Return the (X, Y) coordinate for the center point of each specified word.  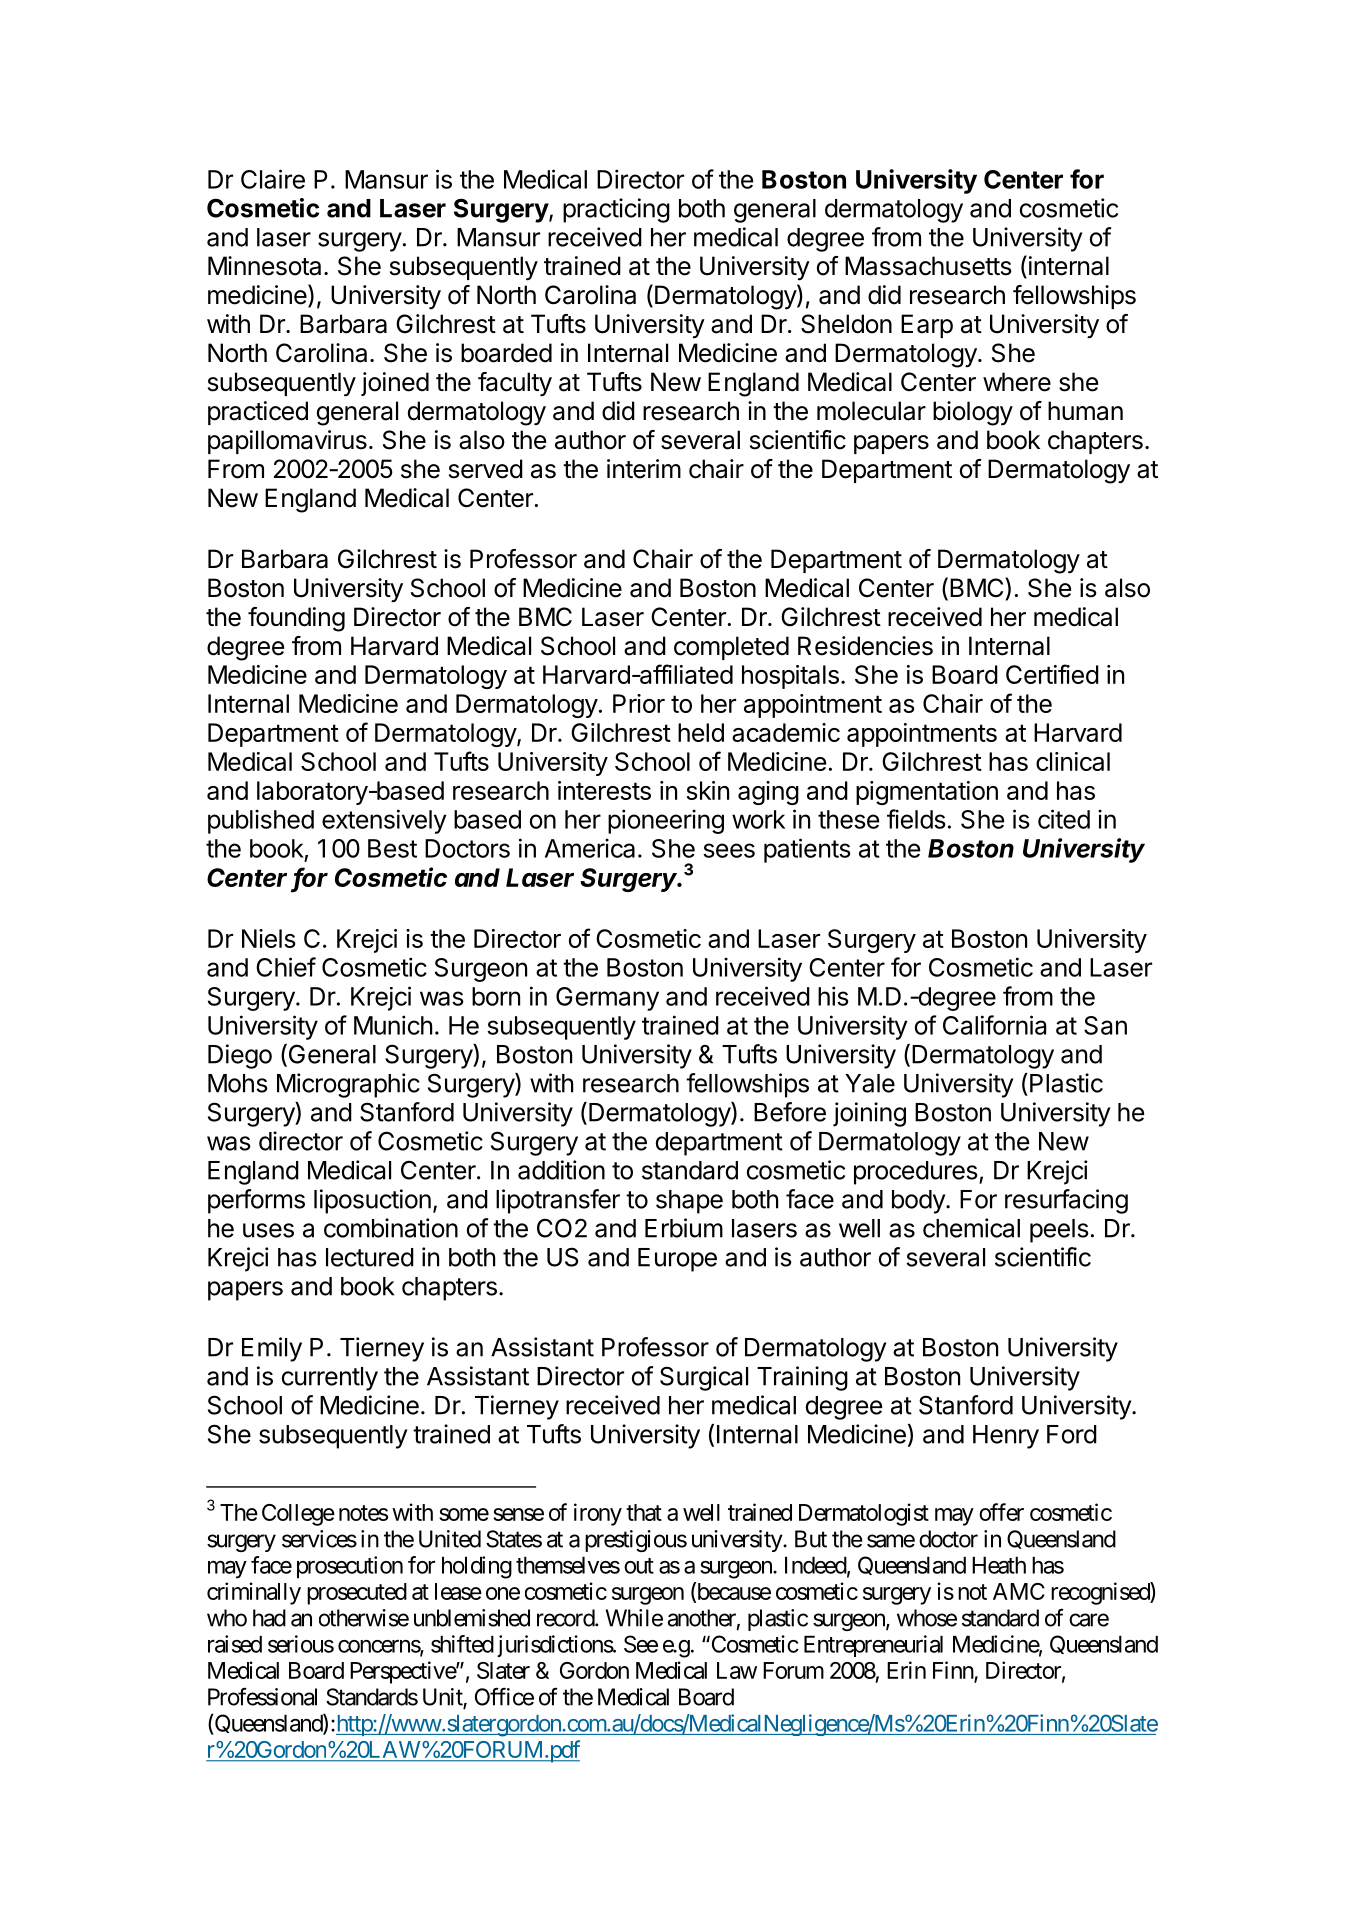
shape (689, 1202)
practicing (616, 210)
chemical (971, 1228)
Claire (273, 179)
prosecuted (357, 1594)
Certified (1052, 674)
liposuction (372, 1201)
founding (296, 619)
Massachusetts (928, 266)
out (639, 1566)
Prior (639, 703)
